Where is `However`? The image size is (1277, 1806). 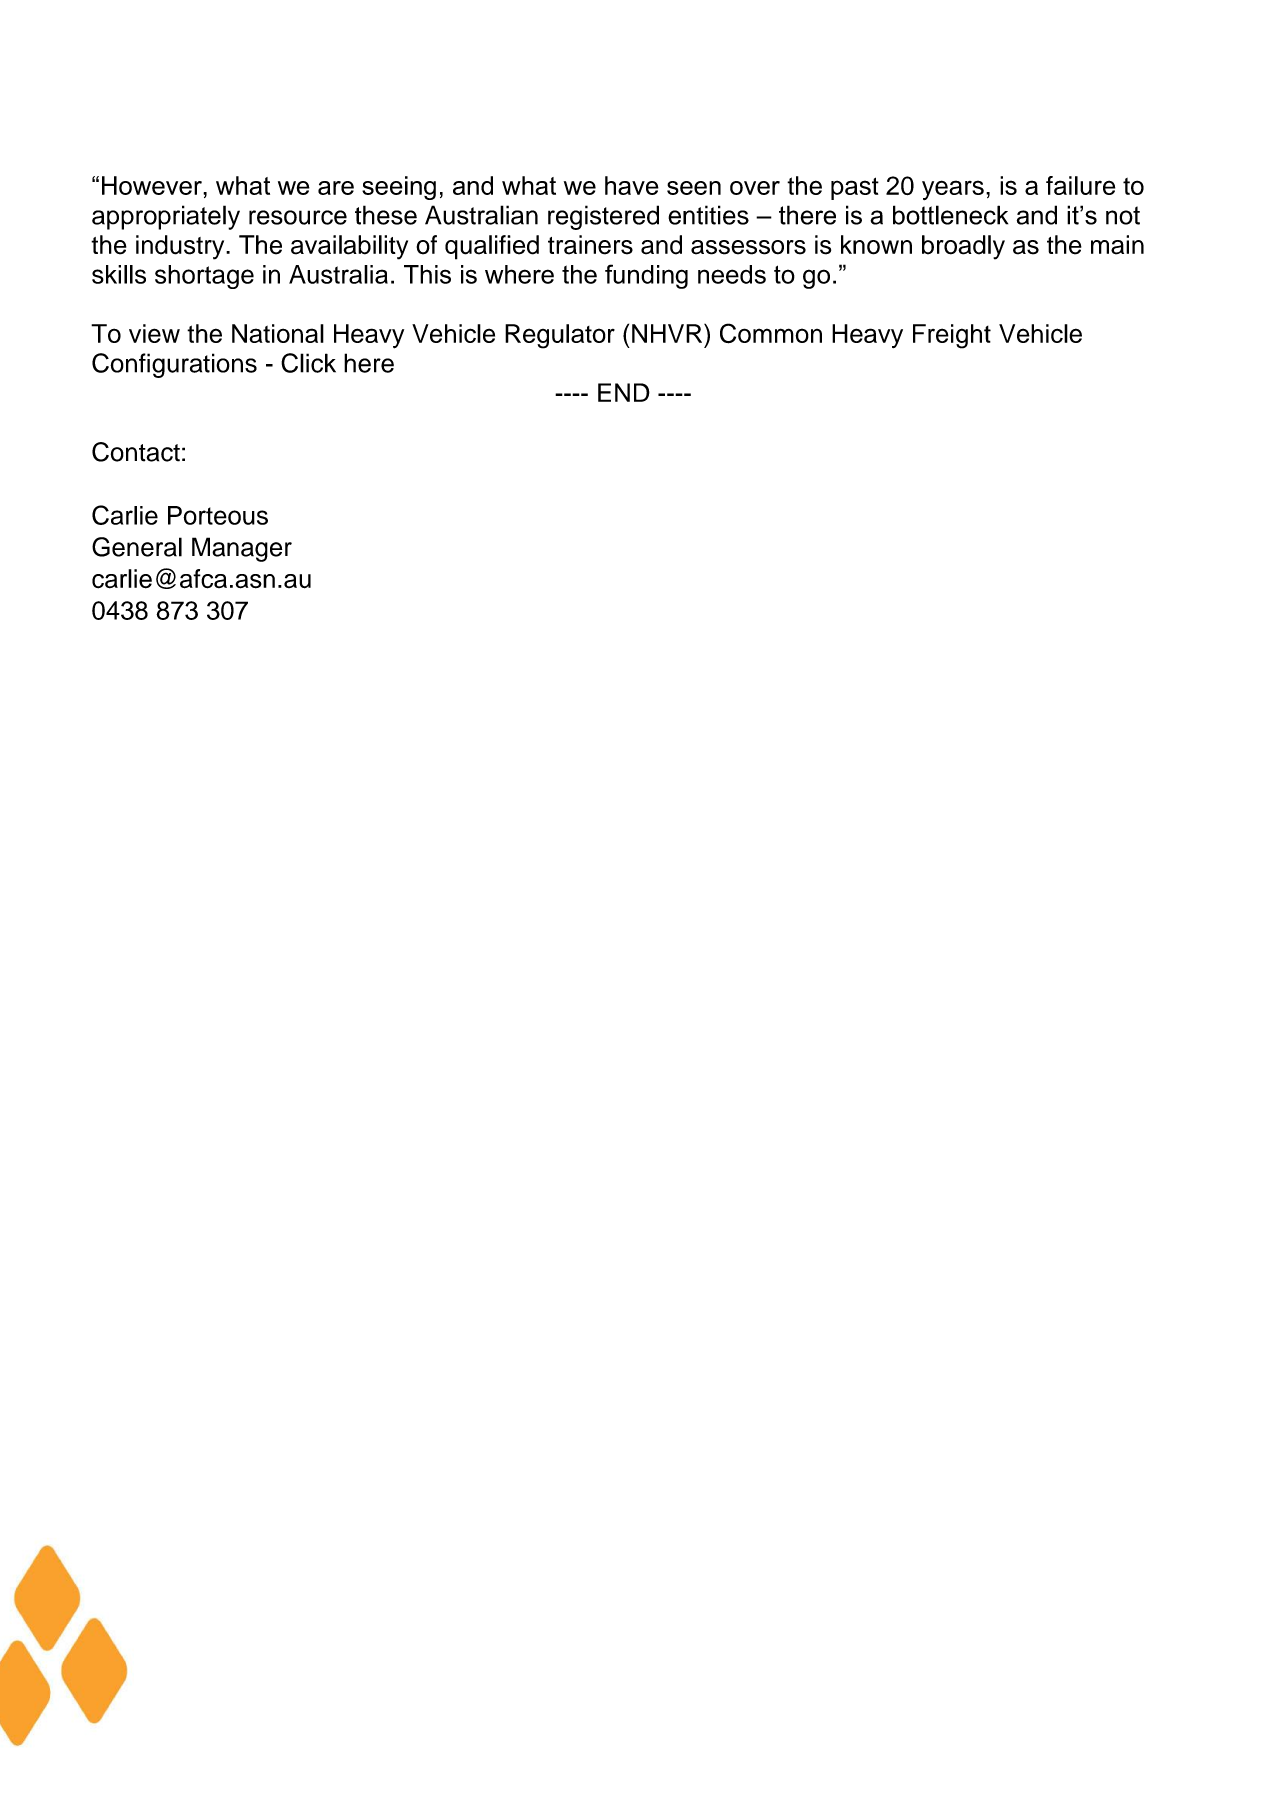
However is located at coordinates (153, 185).
